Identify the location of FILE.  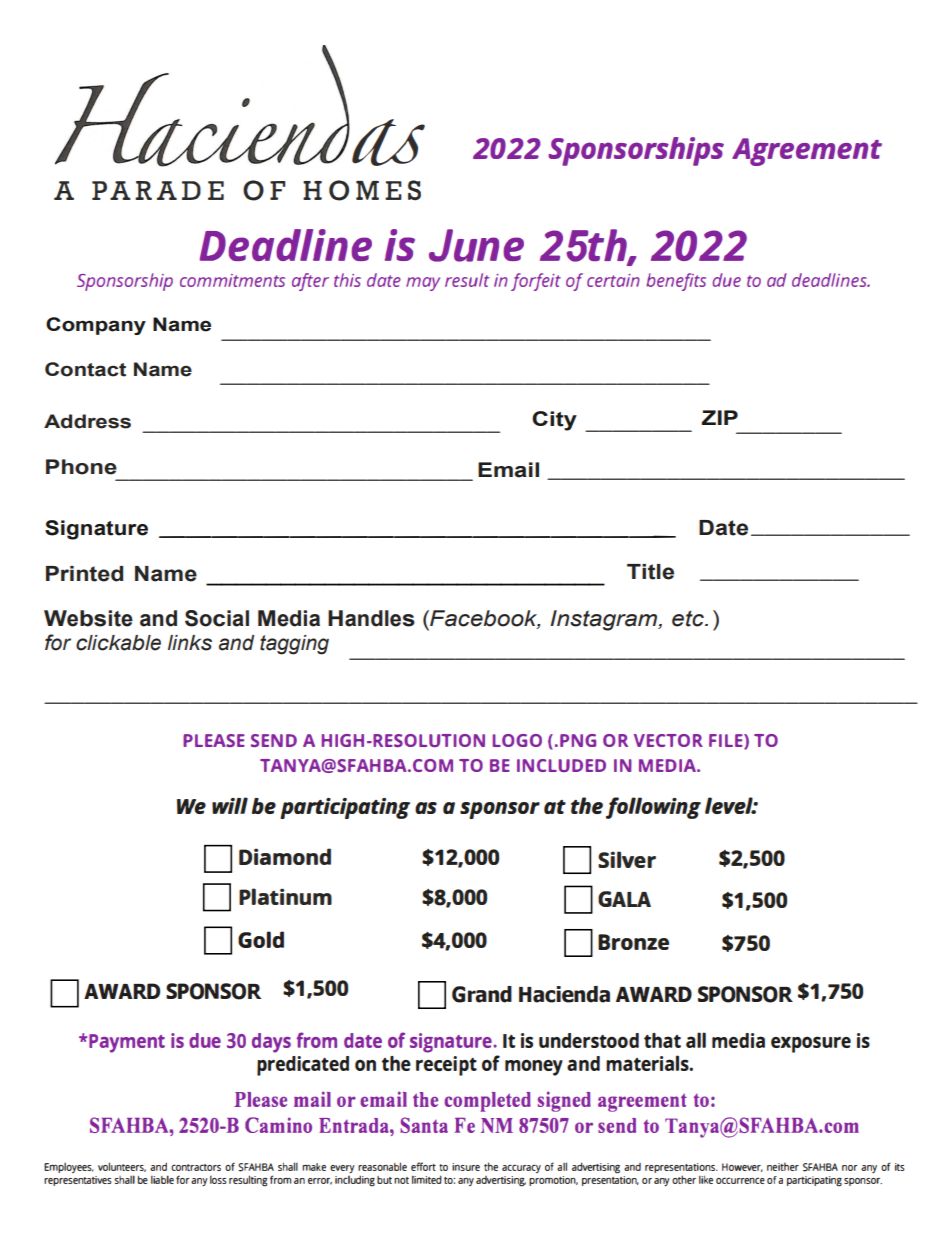
(727, 741).
